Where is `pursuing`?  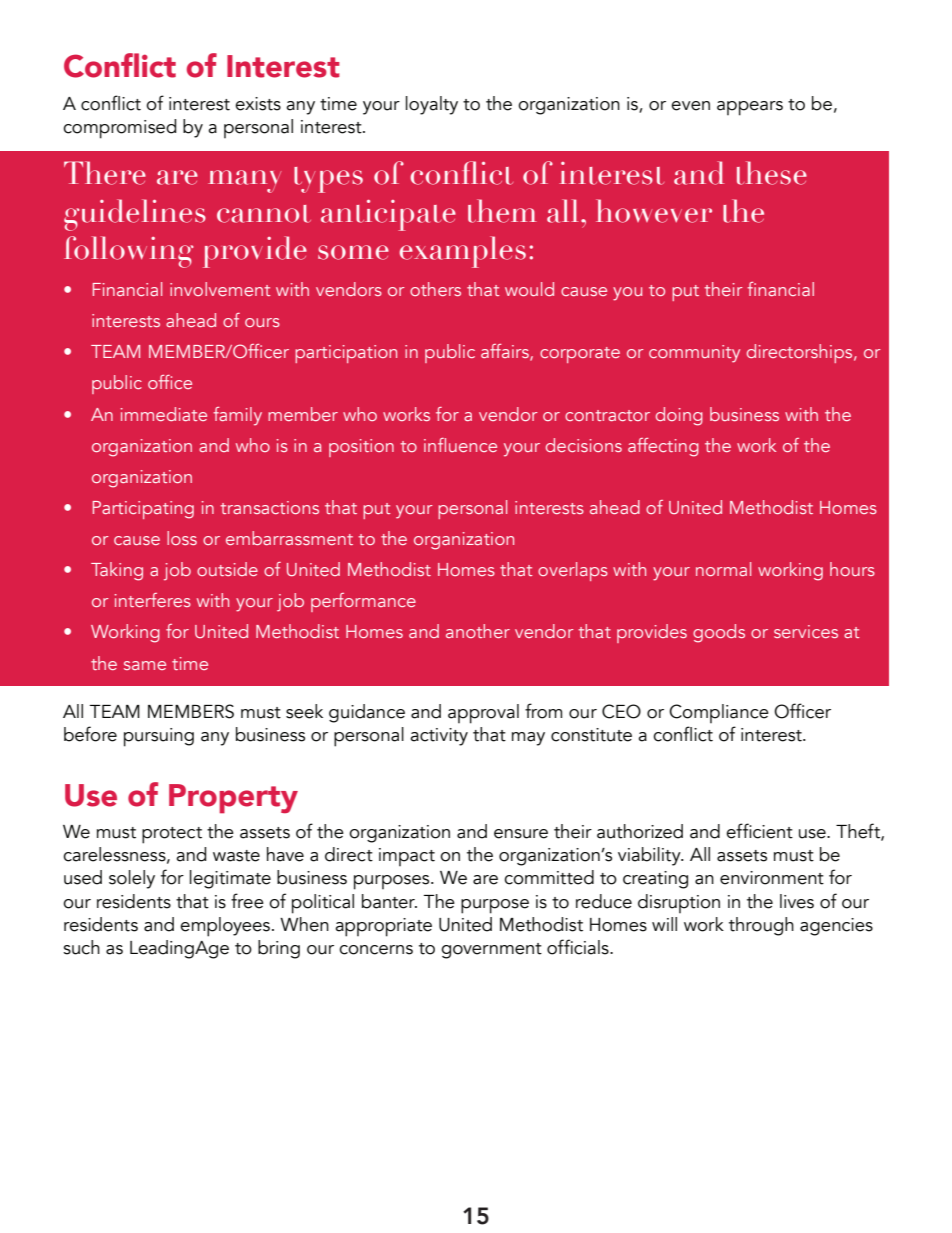
pursuing is located at coordinates (159, 737).
